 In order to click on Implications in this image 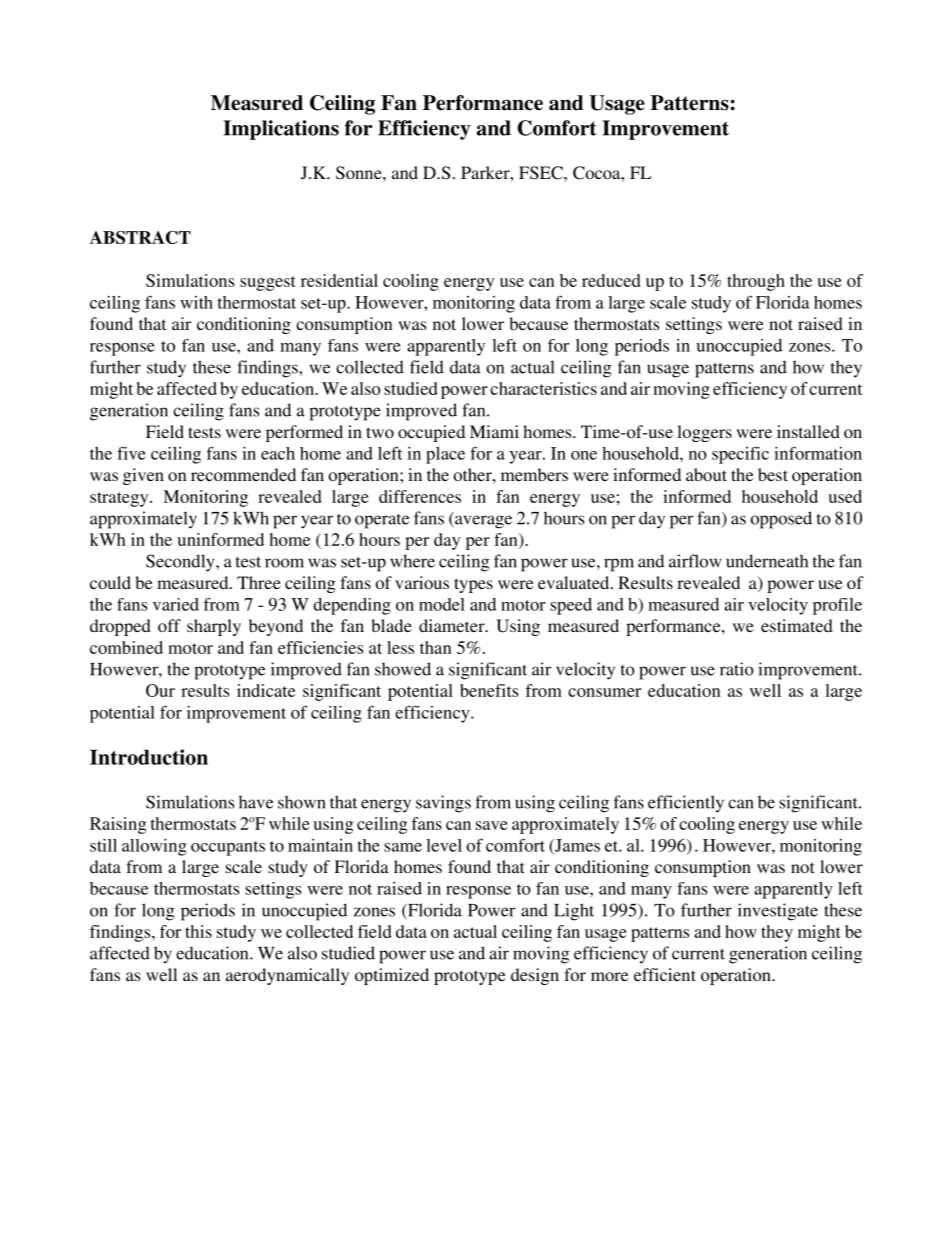, I will do `click(281, 130)`.
